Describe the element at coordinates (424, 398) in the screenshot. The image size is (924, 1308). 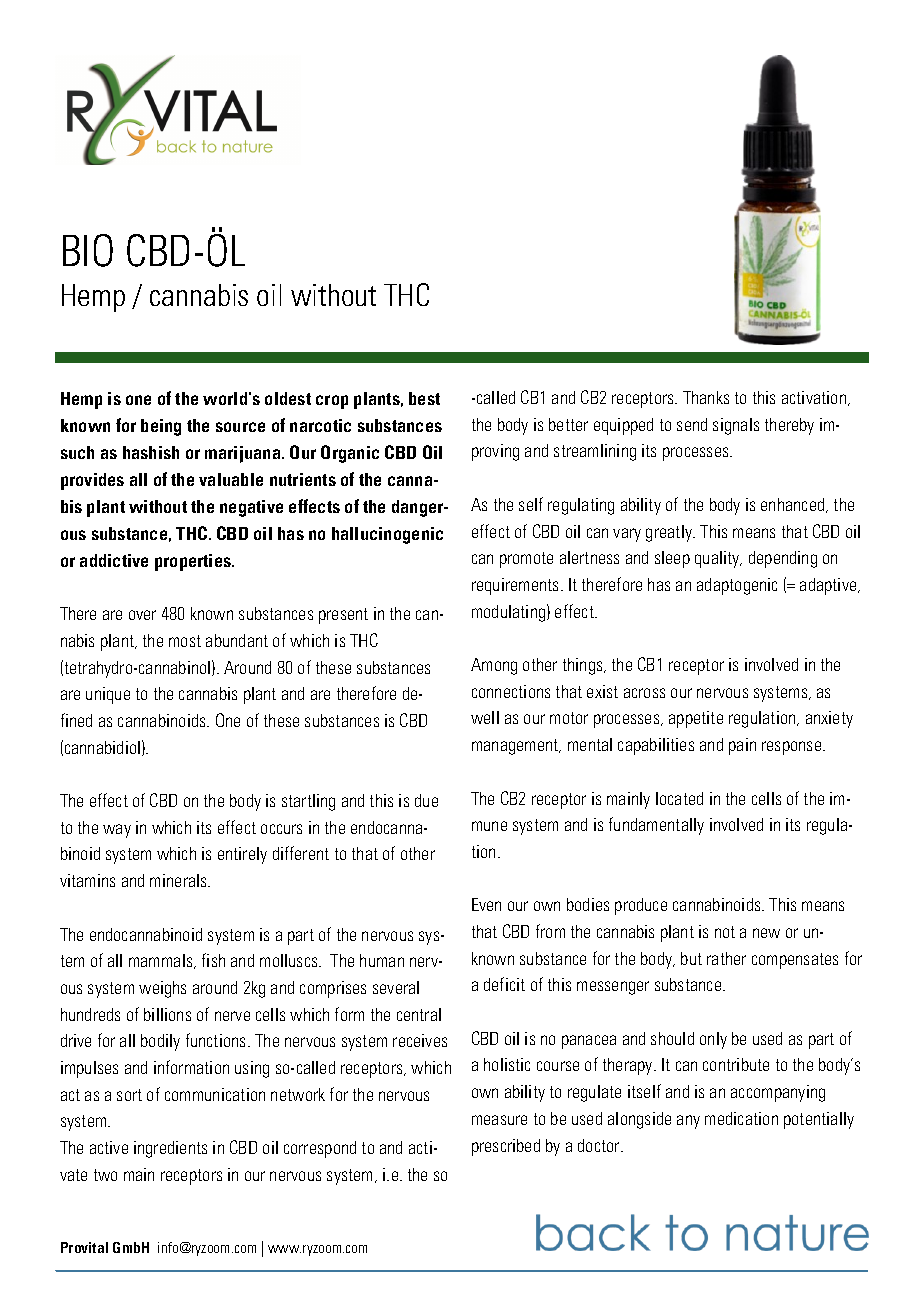
I see `best` at that location.
